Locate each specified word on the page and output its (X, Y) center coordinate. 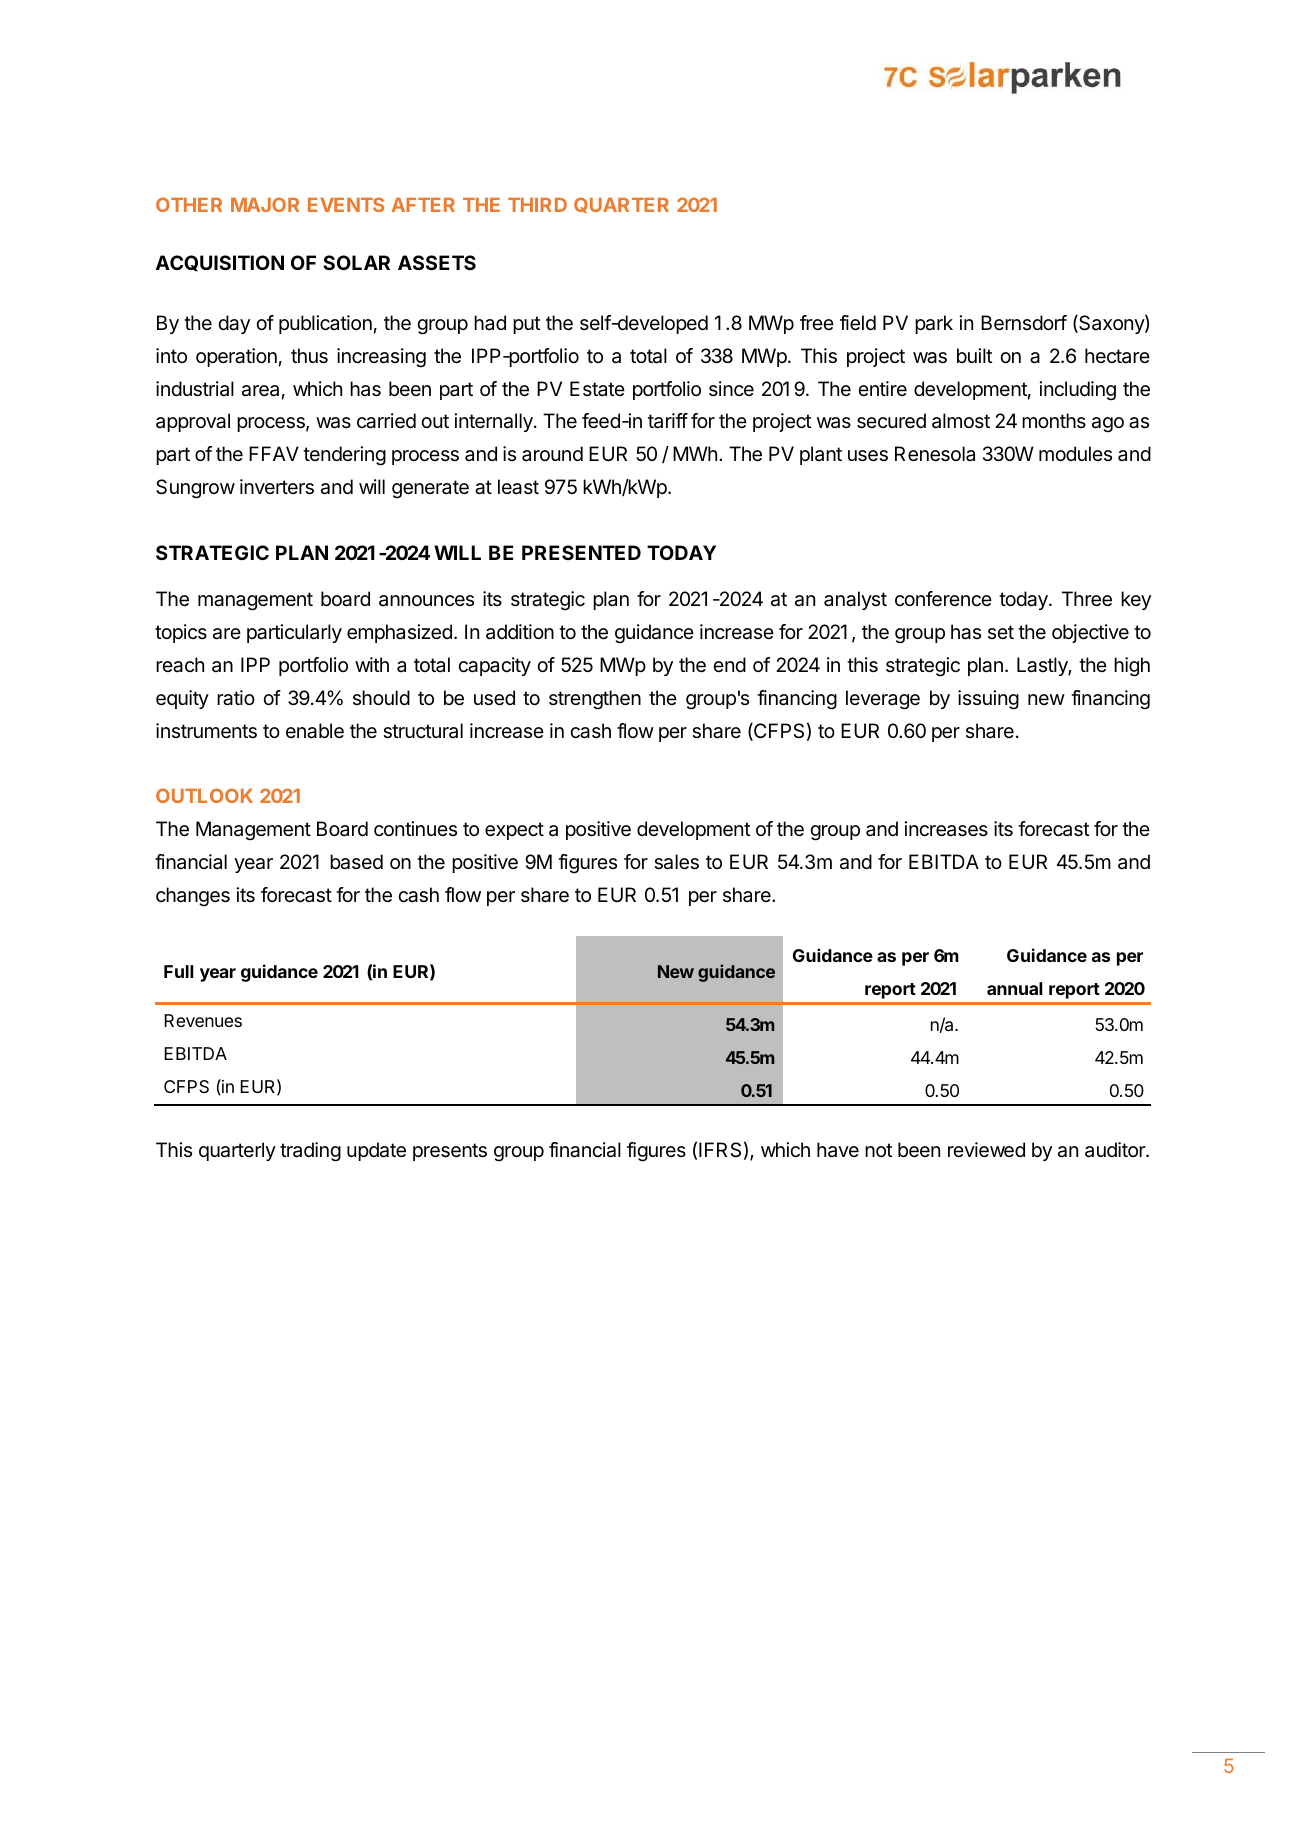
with (372, 664)
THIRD (537, 205)
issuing (988, 700)
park (934, 324)
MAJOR (265, 204)
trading (310, 1152)
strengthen (595, 700)
